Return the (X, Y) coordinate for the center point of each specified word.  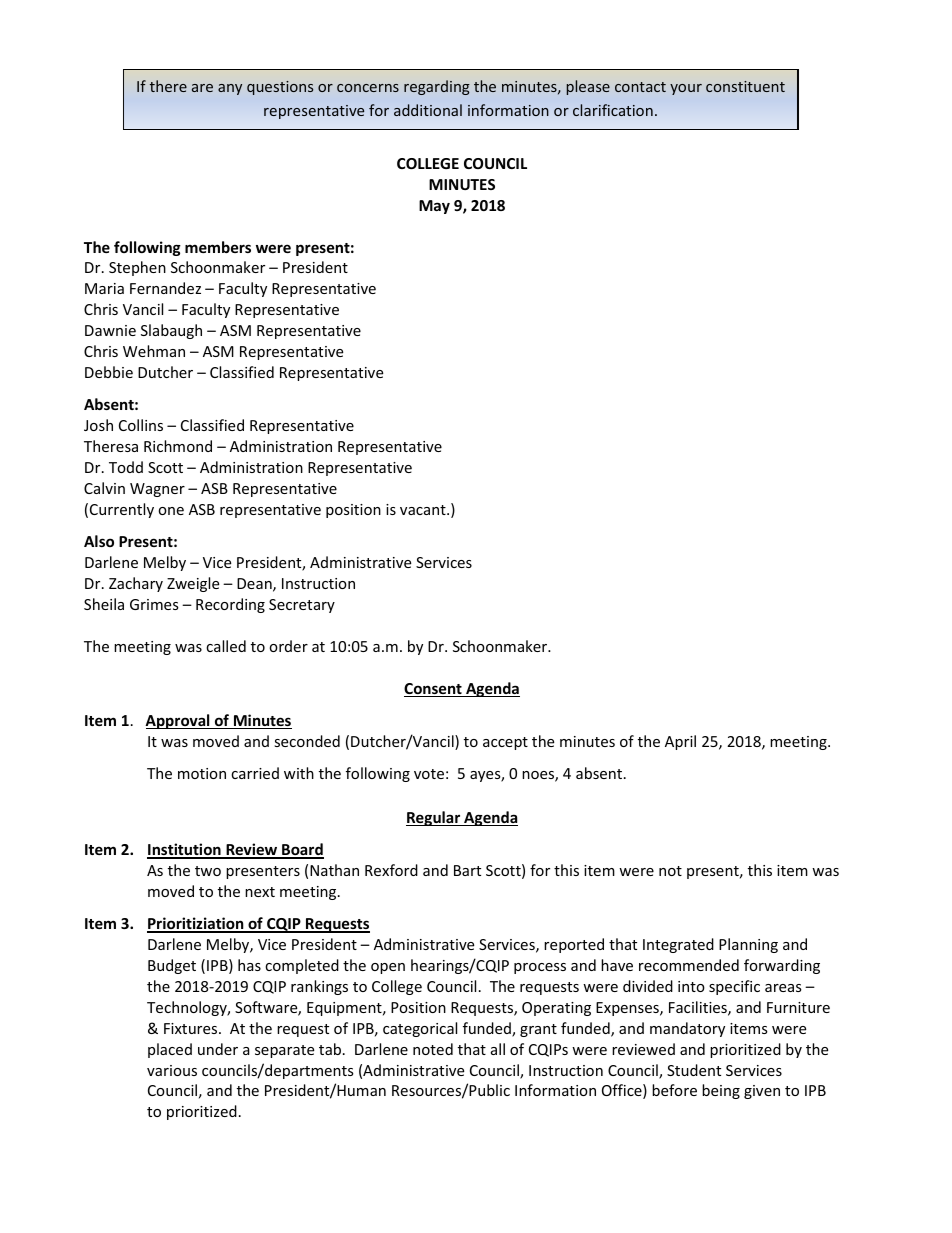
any (230, 89)
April (680, 742)
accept (505, 743)
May (434, 207)
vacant (424, 510)
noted (433, 1049)
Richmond (178, 446)
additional (428, 110)
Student (694, 1070)
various (172, 1070)
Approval (178, 721)
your (686, 89)
